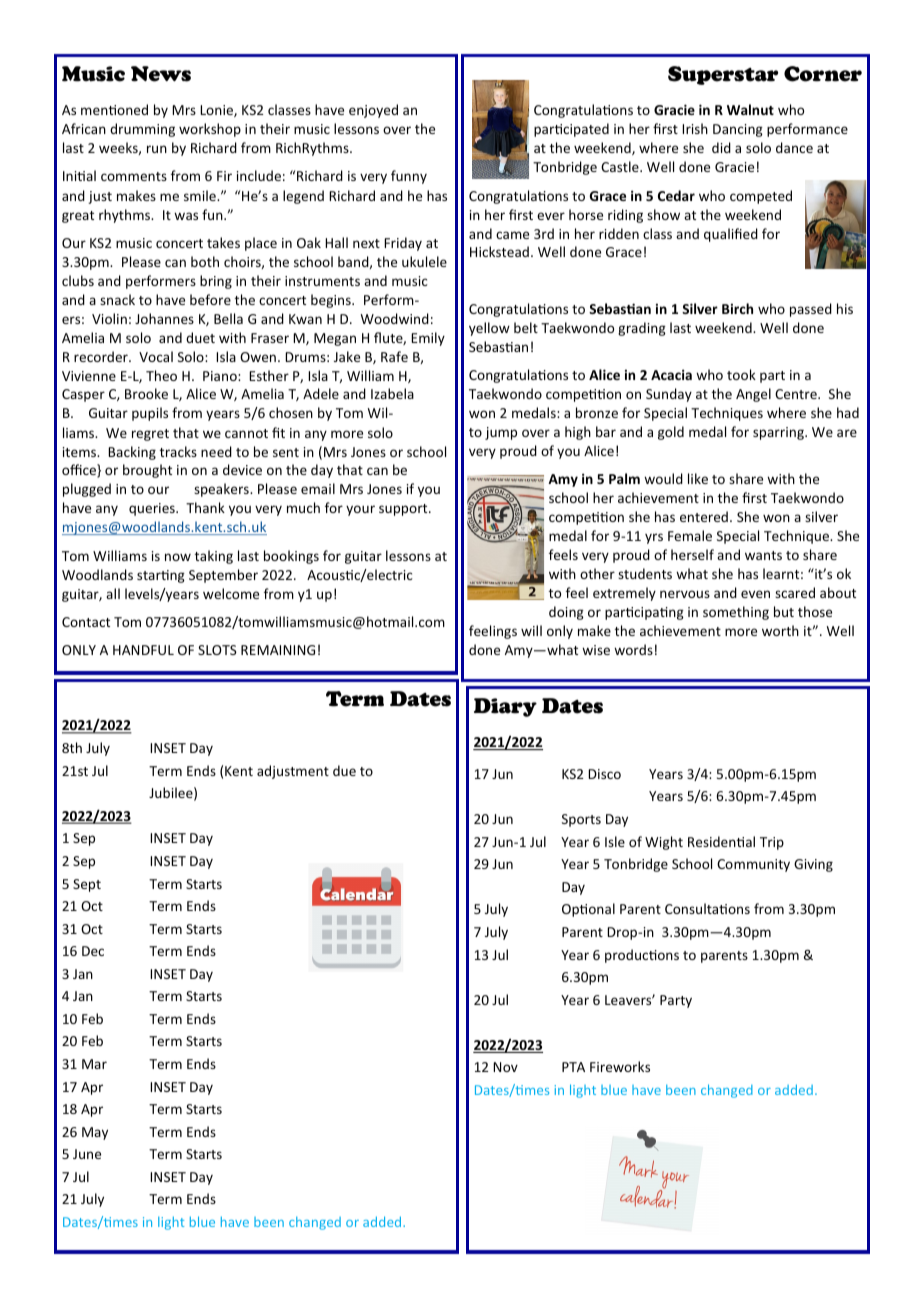  Describe the element at coordinates (142, 130) in the screenshot. I see `drumming` at that location.
